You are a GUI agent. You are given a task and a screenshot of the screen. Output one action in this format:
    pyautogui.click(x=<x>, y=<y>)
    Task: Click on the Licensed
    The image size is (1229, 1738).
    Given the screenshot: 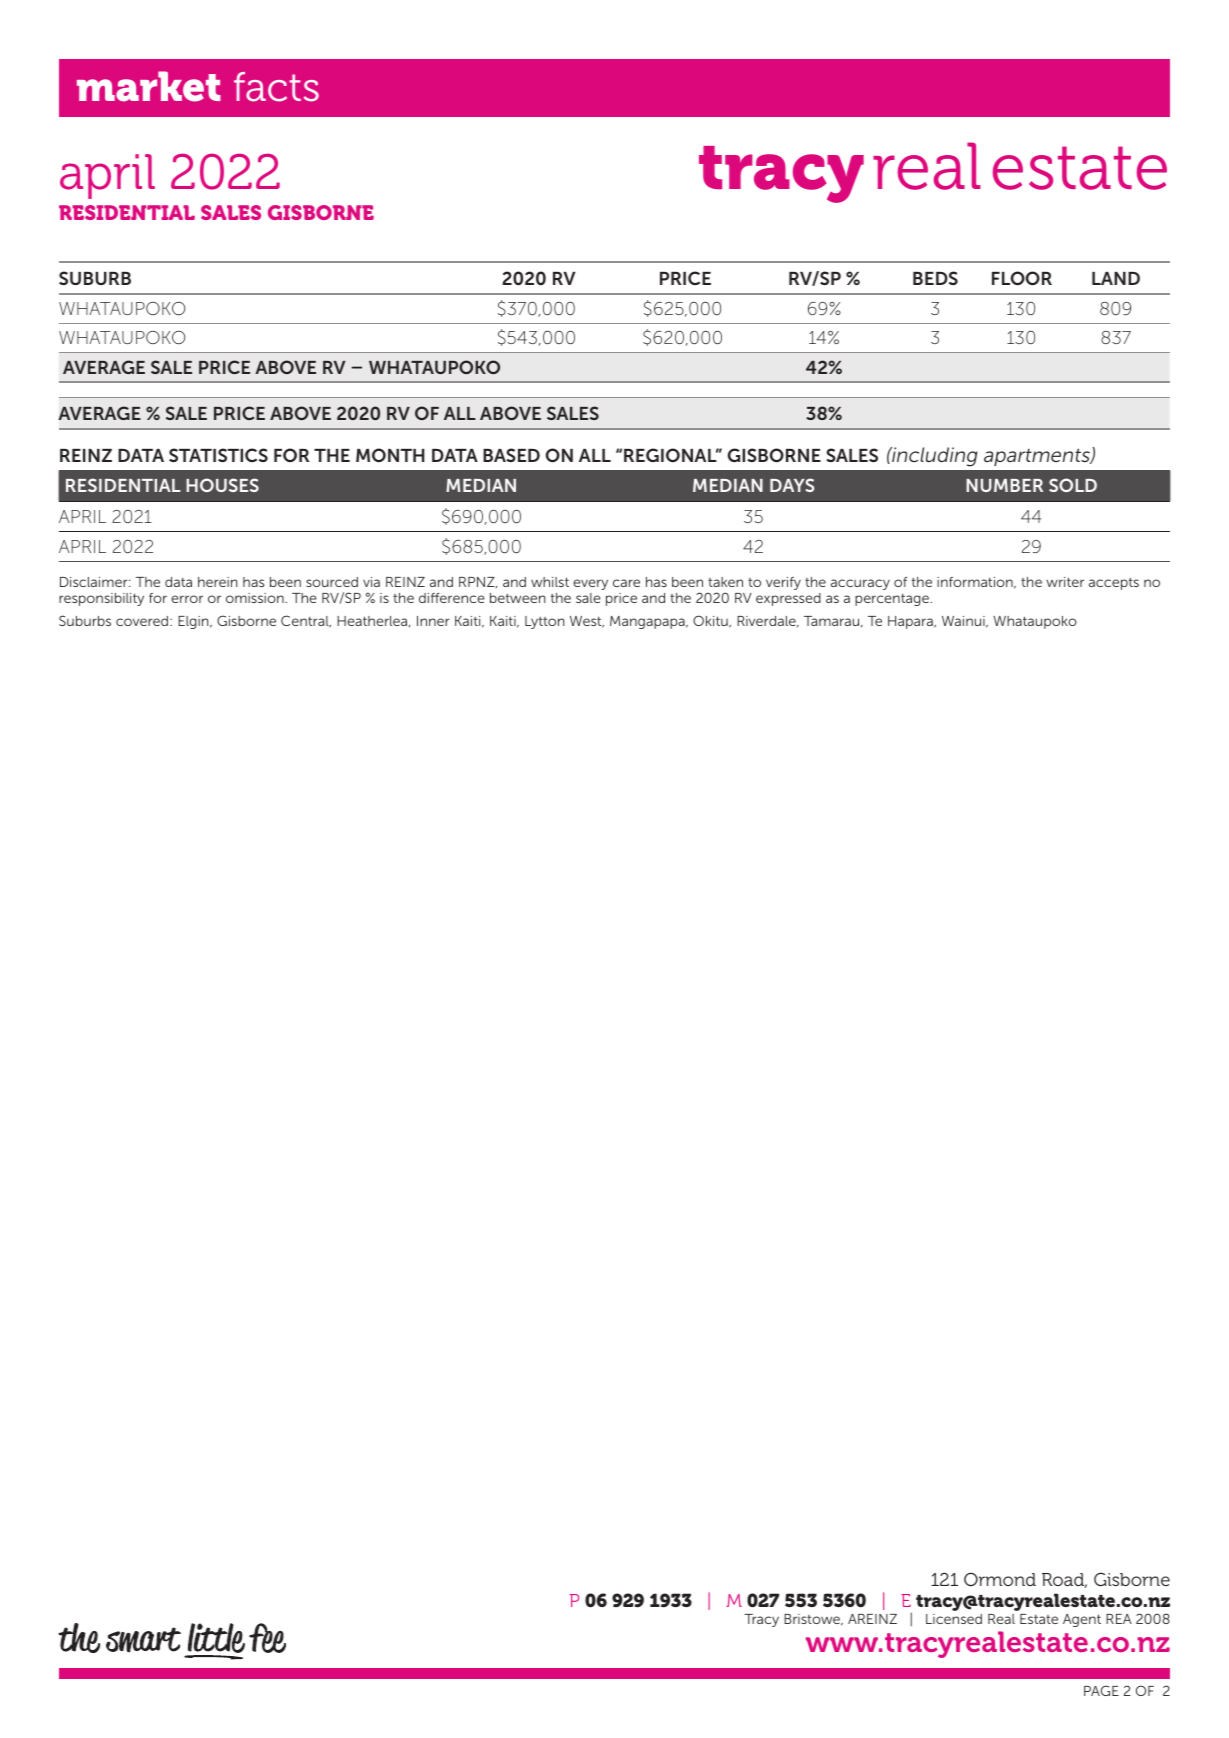 What is the action you would take?
    pyautogui.click(x=954, y=1619)
